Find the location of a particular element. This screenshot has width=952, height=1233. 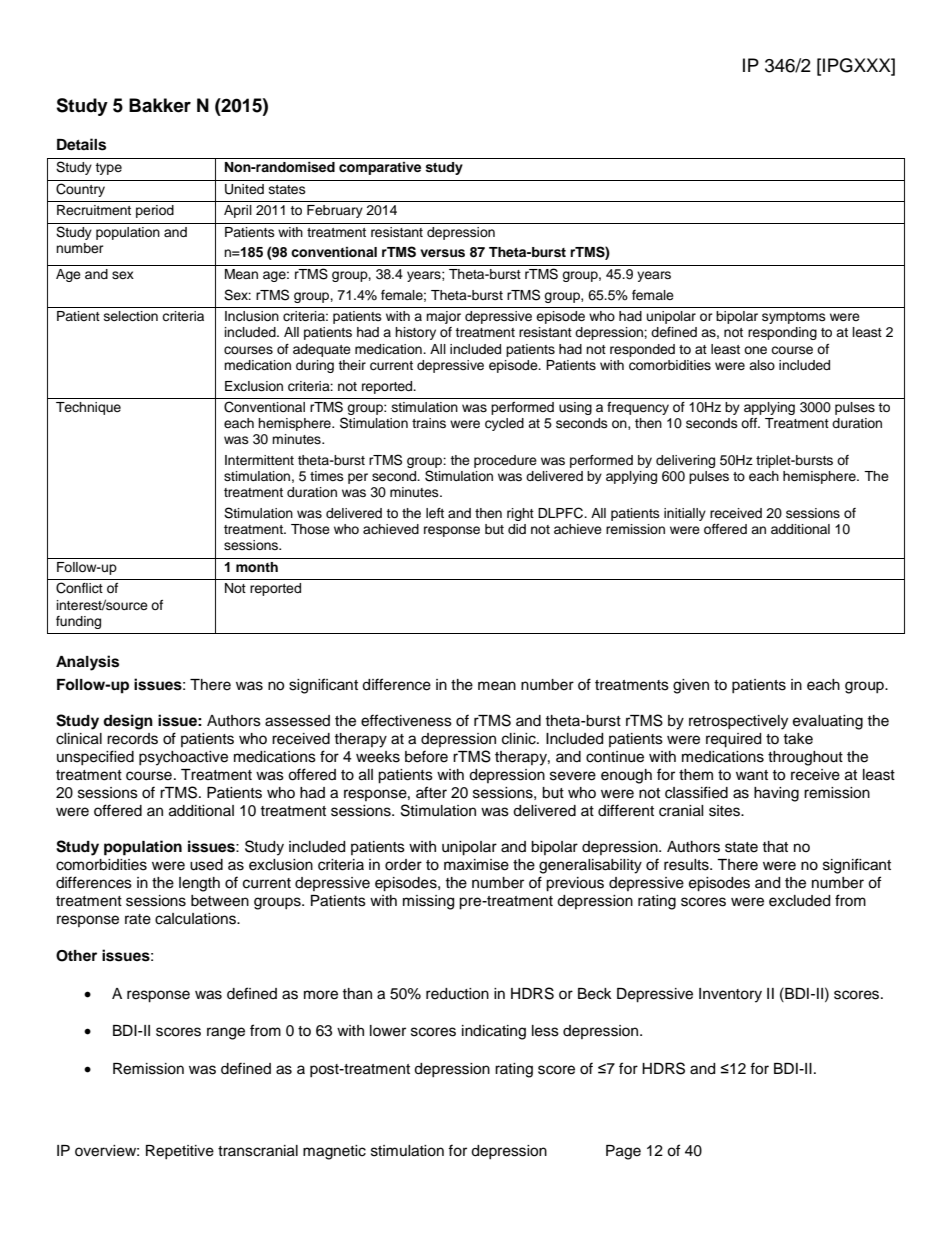

funding is located at coordinates (78, 622).
